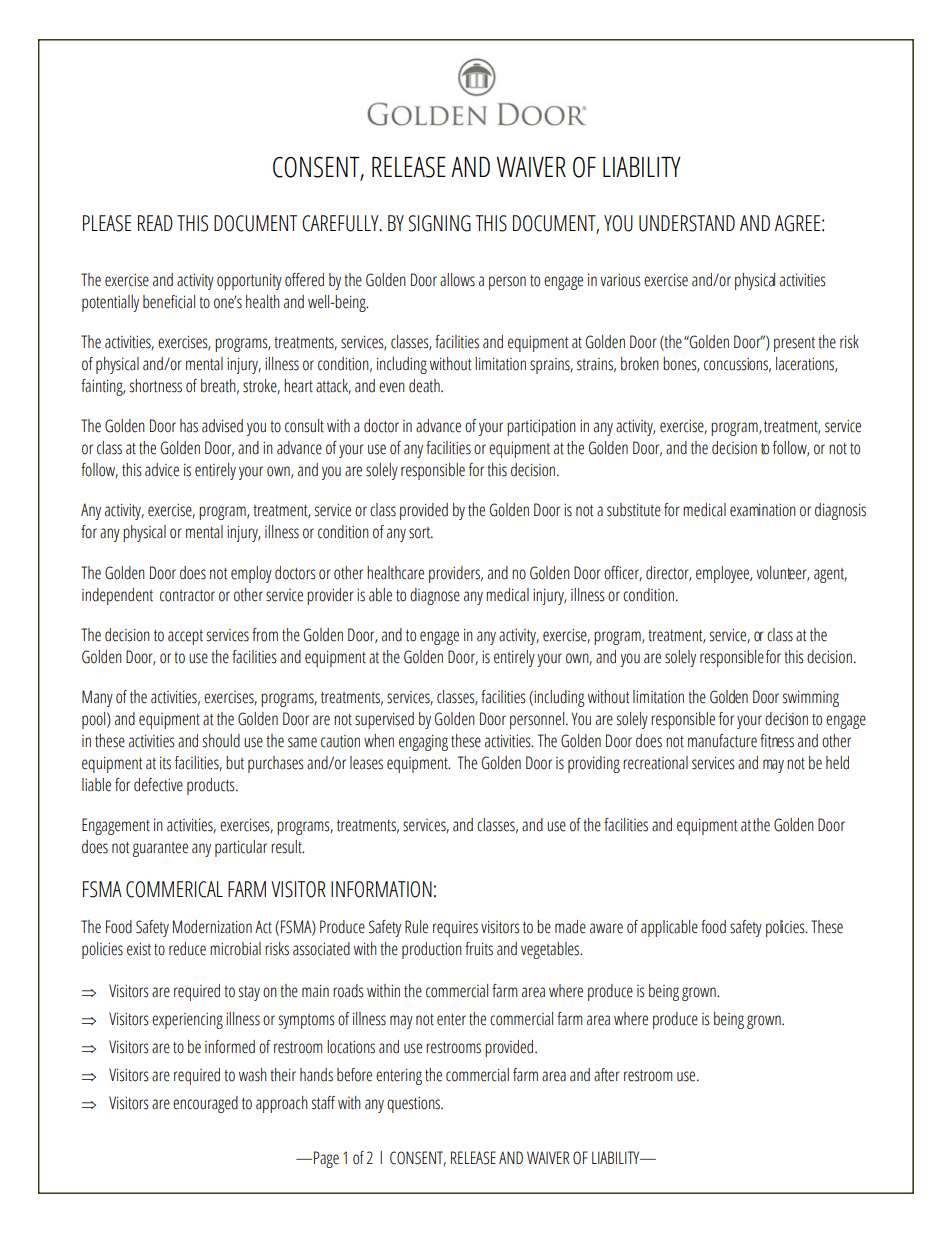  I want to click on questions, so click(415, 1104).
